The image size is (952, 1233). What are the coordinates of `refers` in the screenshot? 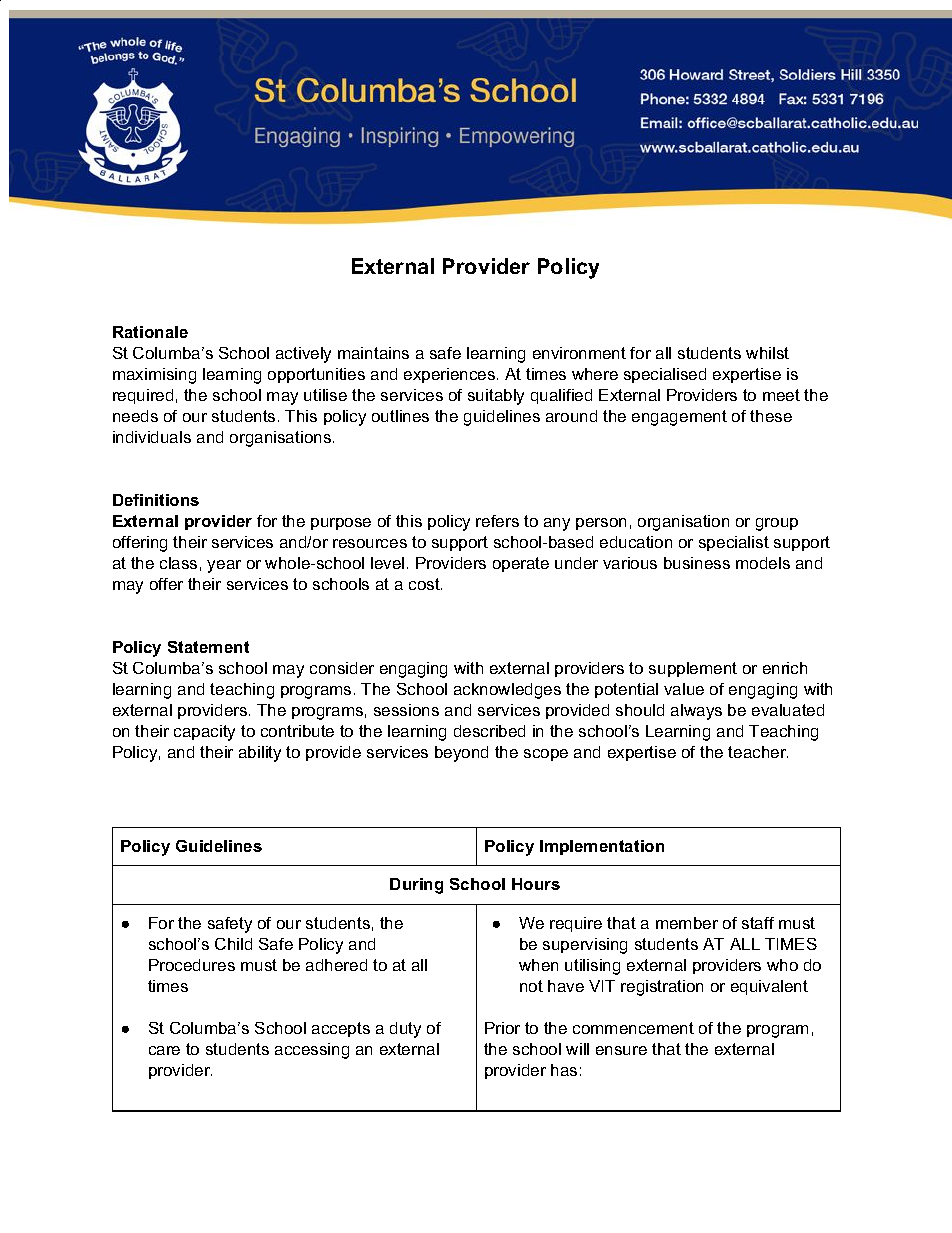 It's located at (497, 521).
